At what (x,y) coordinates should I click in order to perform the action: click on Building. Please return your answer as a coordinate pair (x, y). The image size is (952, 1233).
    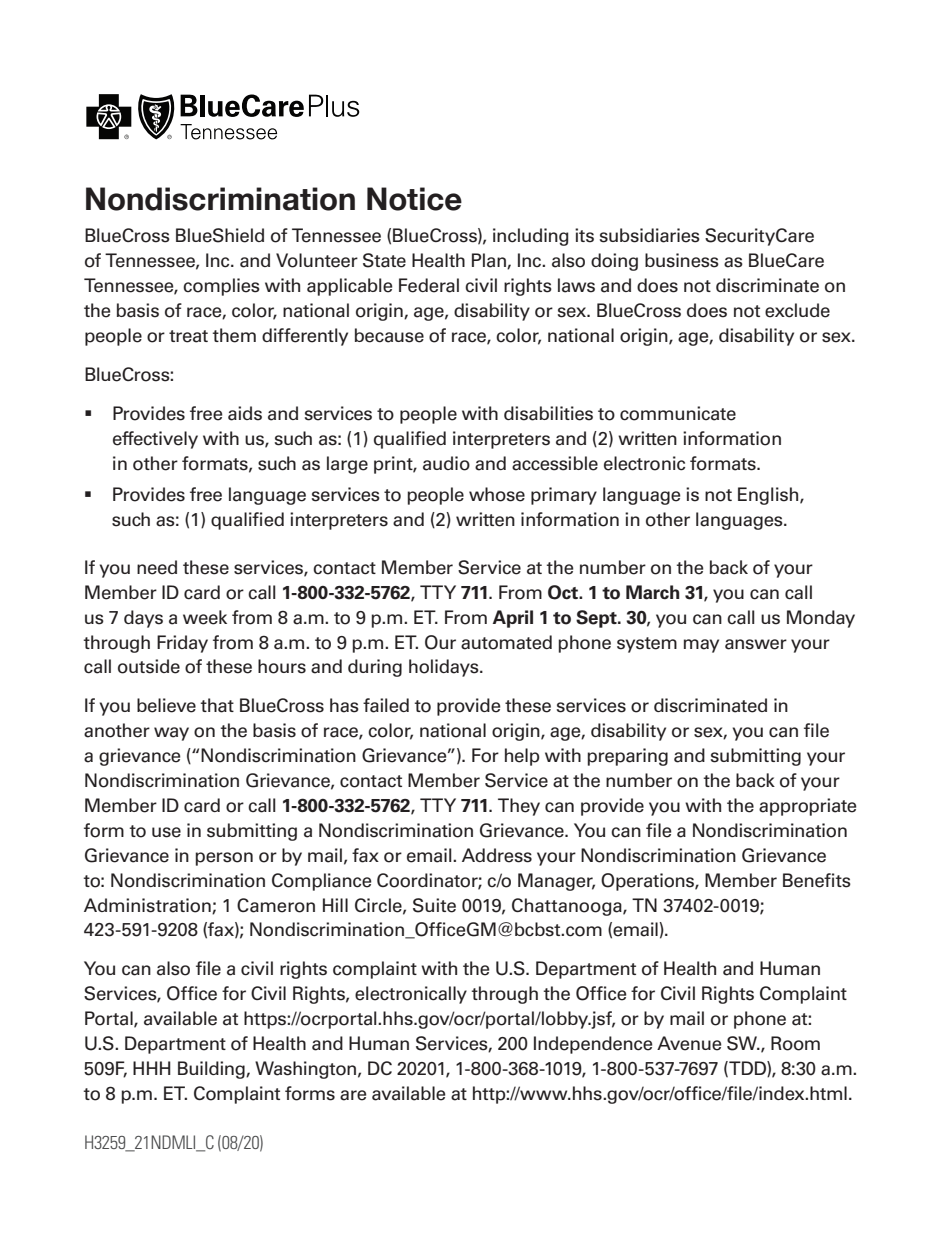
    Looking at the image, I should click on (212, 1070).
